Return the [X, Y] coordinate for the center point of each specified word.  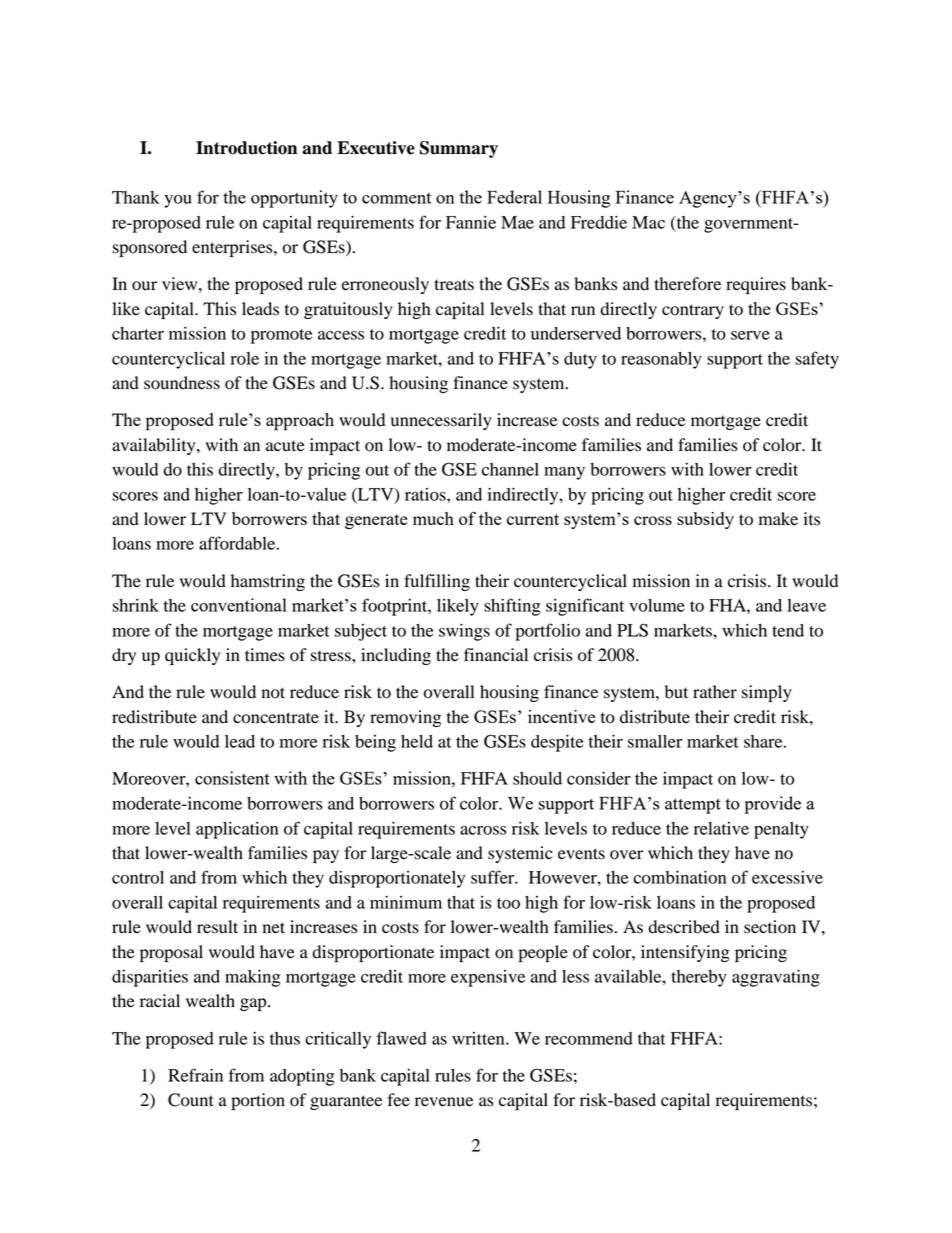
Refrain [195, 1075]
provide [772, 805]
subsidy [705, 520]
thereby [699, 978]
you [178, 201]
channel [510, 469]
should [537, 778]
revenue [444, 1102]
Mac [648, 222]
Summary [459, 149]
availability [155, 446]
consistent [232, 778]
